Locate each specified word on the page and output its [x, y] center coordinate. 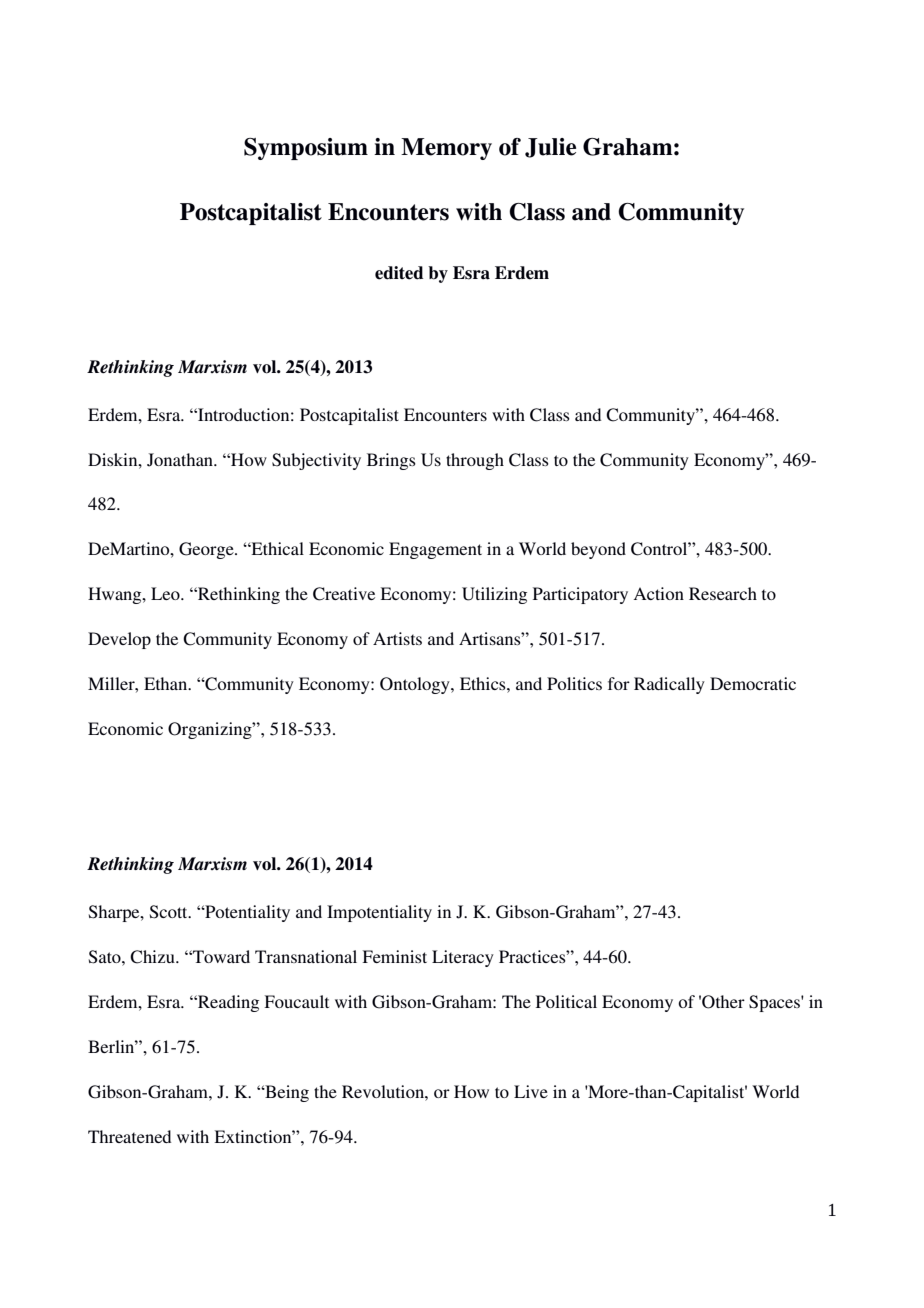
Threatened [129, 1136]
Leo [166, 593]
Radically [669, 685]
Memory [446, 149]
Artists [397, 638]
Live [531, 1091]
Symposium [306, 149]
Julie [550, 148]
